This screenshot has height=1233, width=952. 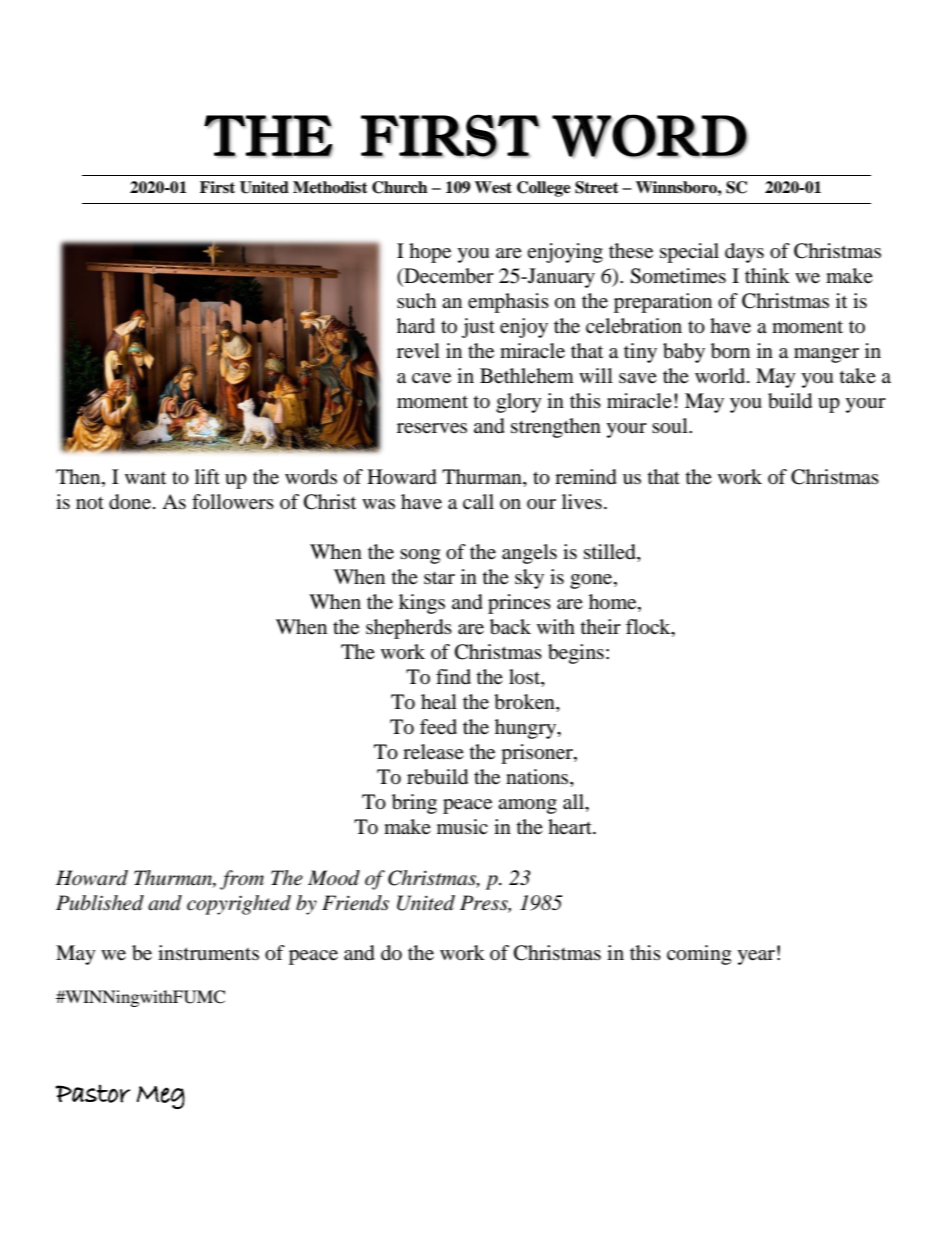 What do you see at coordinates (438, 727) in the screenshot?
I see `feed` at bounding box center [438, 727].
